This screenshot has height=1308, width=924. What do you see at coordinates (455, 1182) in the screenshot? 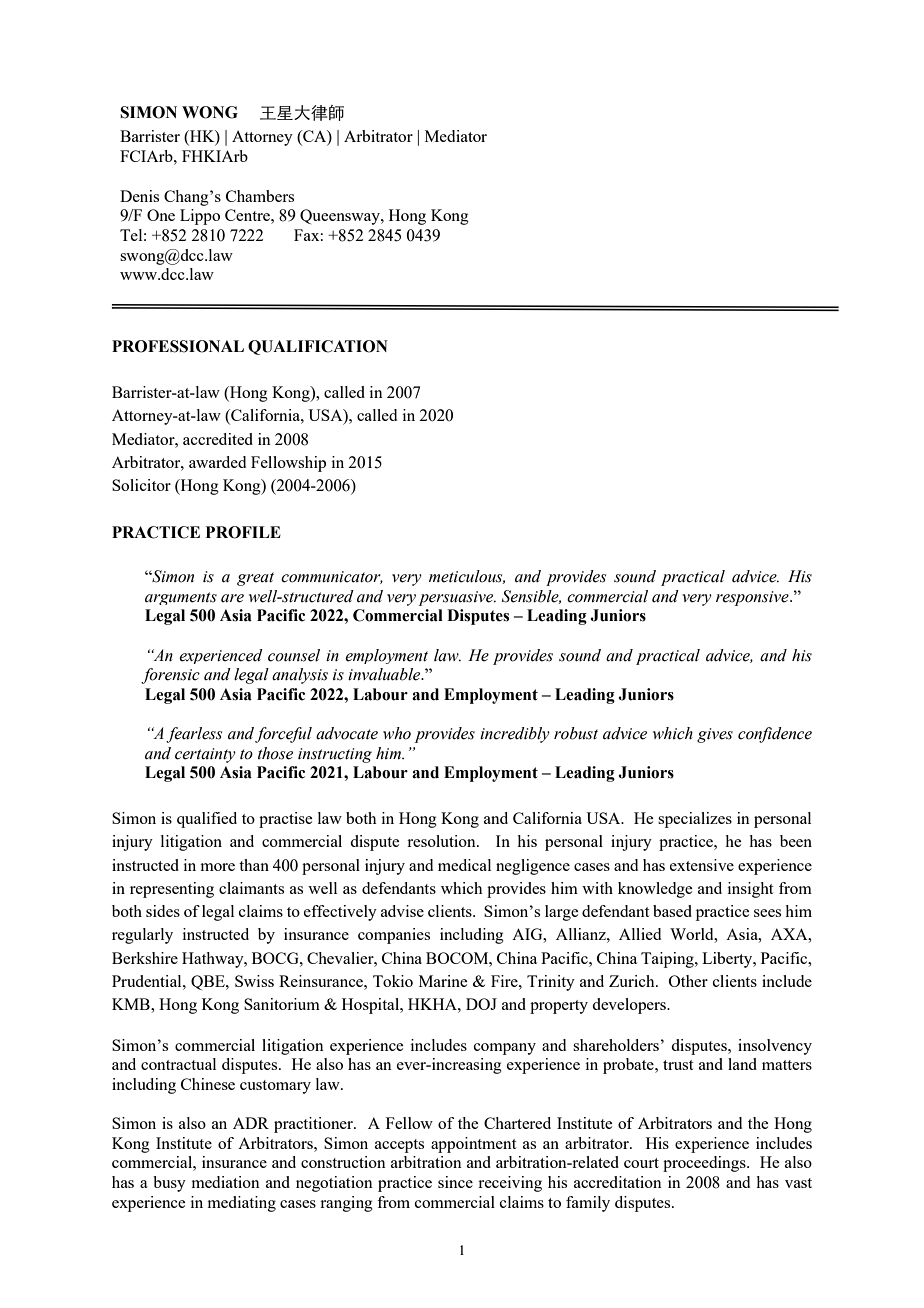
I see `since` at bounding box center [455, 1182].
